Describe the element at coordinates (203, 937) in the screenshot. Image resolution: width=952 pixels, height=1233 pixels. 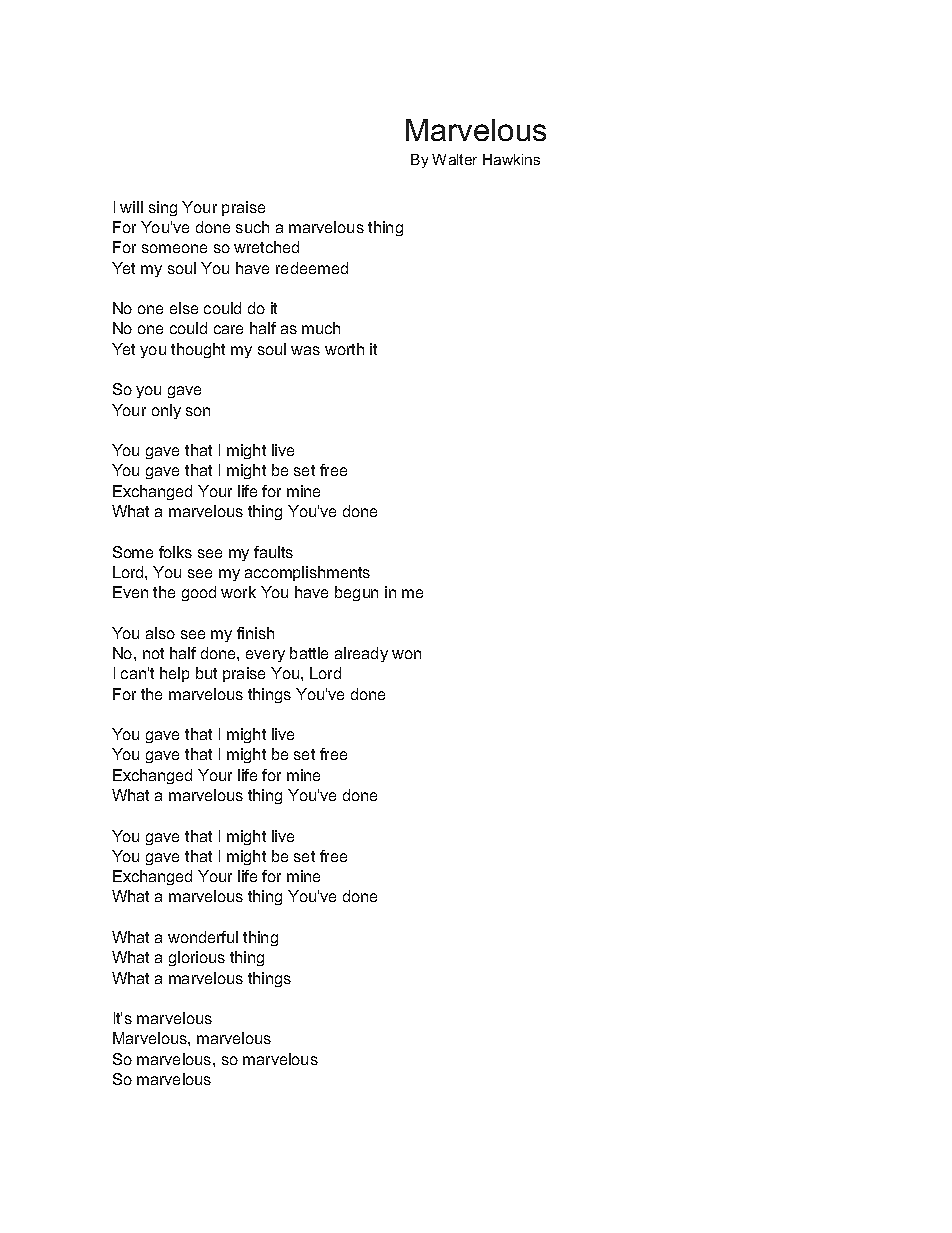
I see `wonderful` at that location.
